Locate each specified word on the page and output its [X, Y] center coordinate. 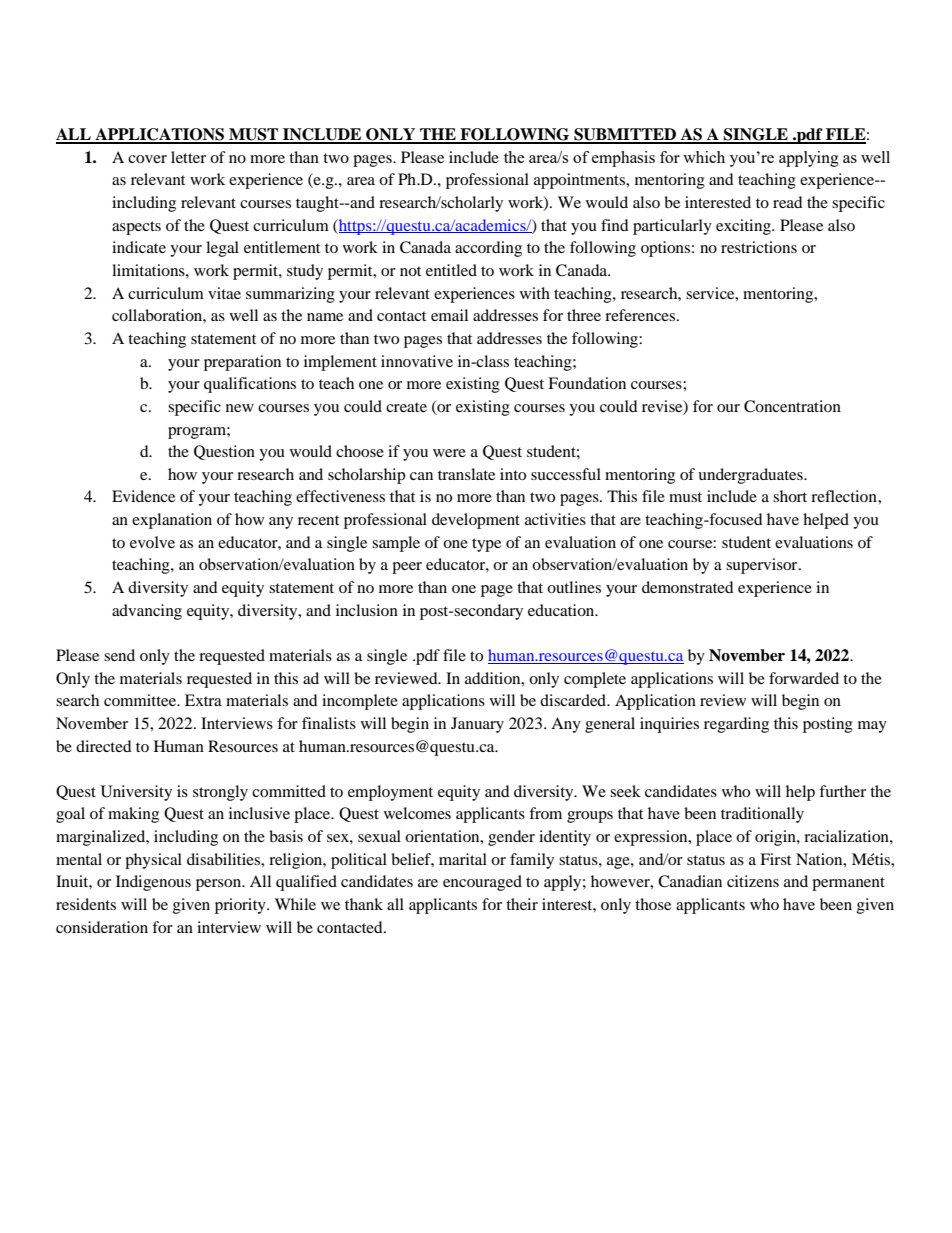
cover [147, 159]
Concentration [792, 406]
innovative [417, 361]
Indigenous [153, 883]
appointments [581, 181]
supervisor [763, 566]
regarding [736, 725]
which [704, 157]
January [477, 725]
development [476, 521]
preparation [242, 363]
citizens [753, 881]
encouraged [482, 883]
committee [141, 700]
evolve [152, 542]
